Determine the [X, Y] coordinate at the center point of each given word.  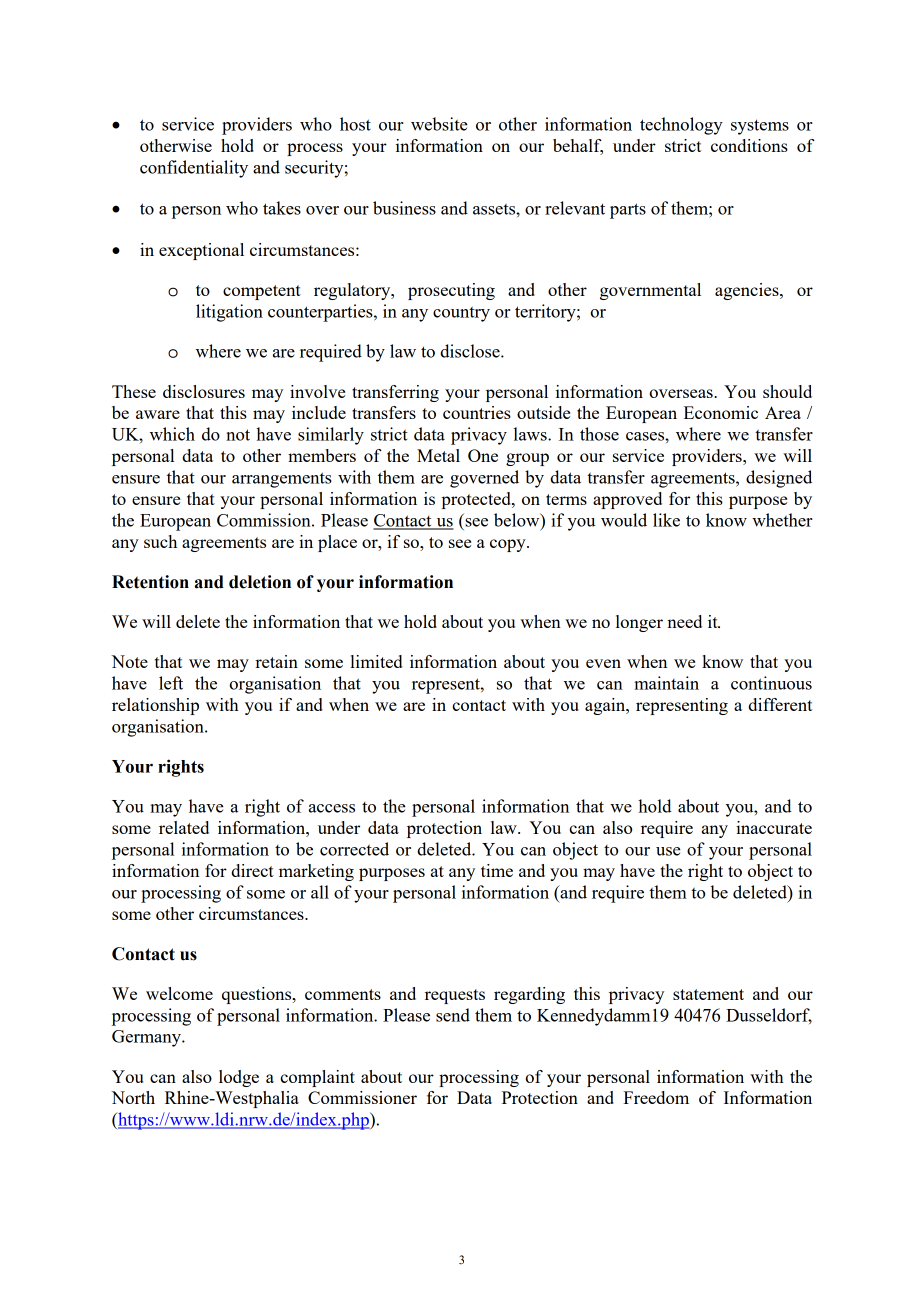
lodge [239, 1078]
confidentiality [194, 169]
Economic [721, 412]
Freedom [656, 1097]
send [453, 1015]
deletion [260, 582]
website [439, 124]
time [497, 870]
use [668, 851]
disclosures [204, 391]
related [184, 827]
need [684, 621]
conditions [749, 145]
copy [509, 545]
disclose [471, 351]
